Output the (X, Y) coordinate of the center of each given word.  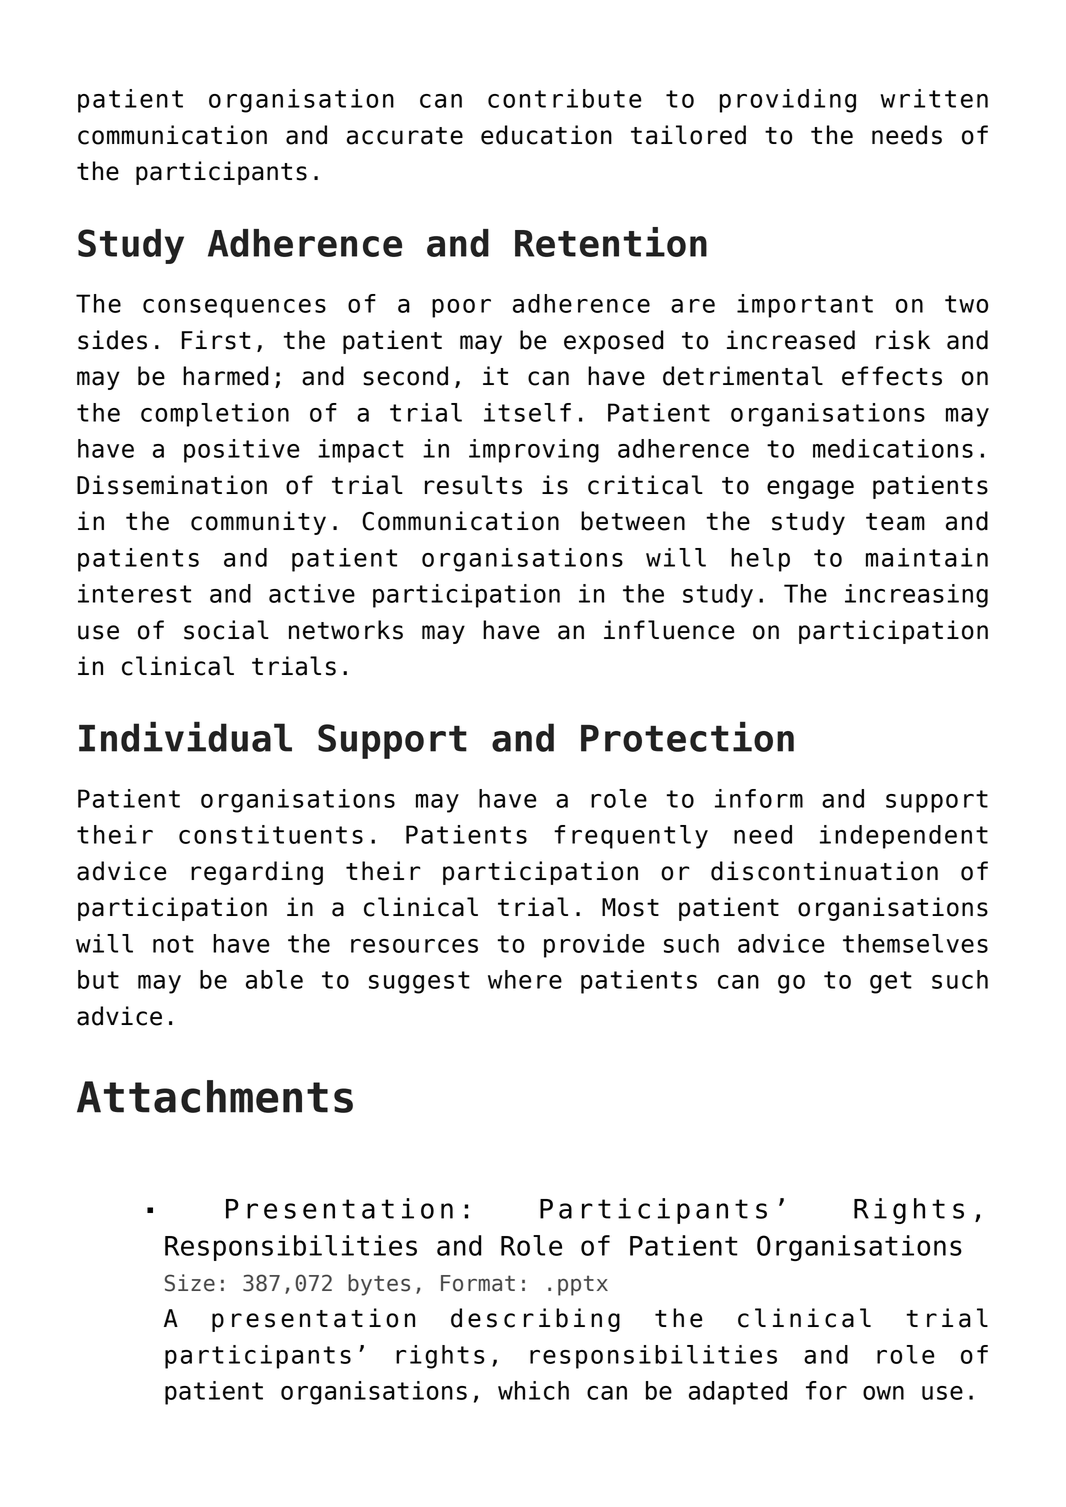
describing (535, 1320)
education (546, 135)
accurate (405, 136)
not (173, 944)
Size (190, 1283)
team (895, 522)
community (258, 523)
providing (788, 101)
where (525, 979)
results (473, 485)
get (891, 982)
